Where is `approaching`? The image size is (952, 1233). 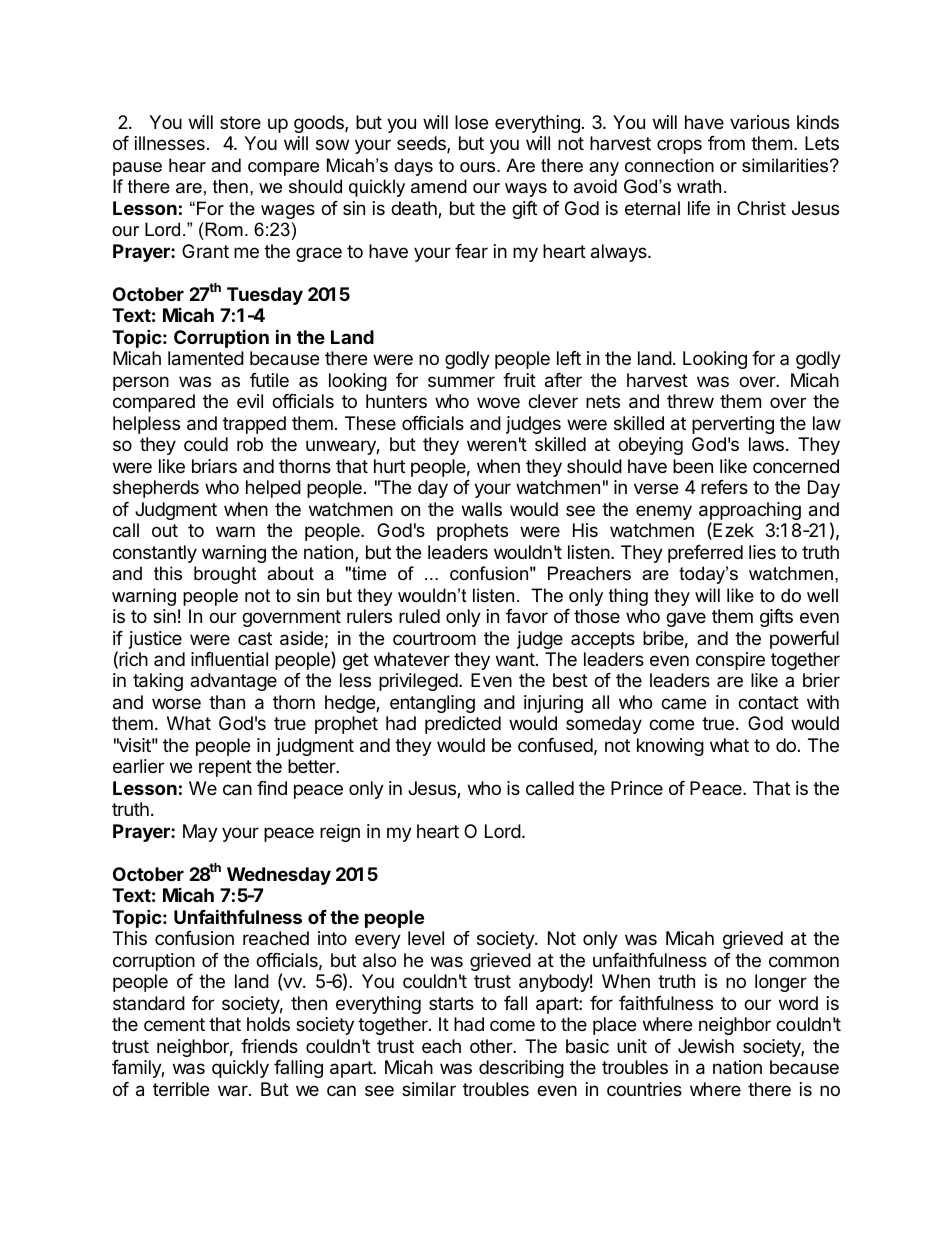
approaching is located at coordinates (750, 512).
